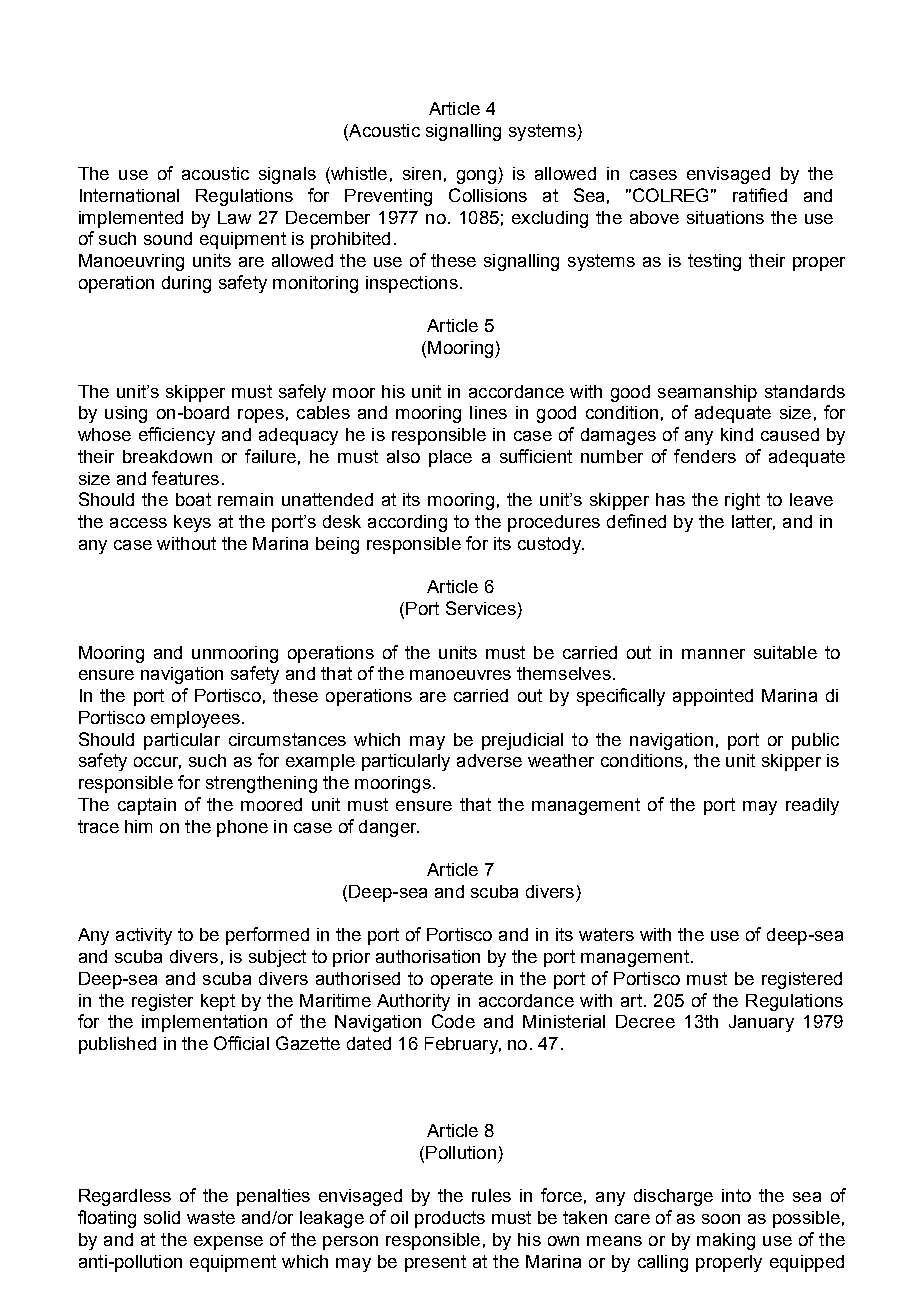 This image has height=1308, width=924. I want to click on waters, so click(606, 934).
